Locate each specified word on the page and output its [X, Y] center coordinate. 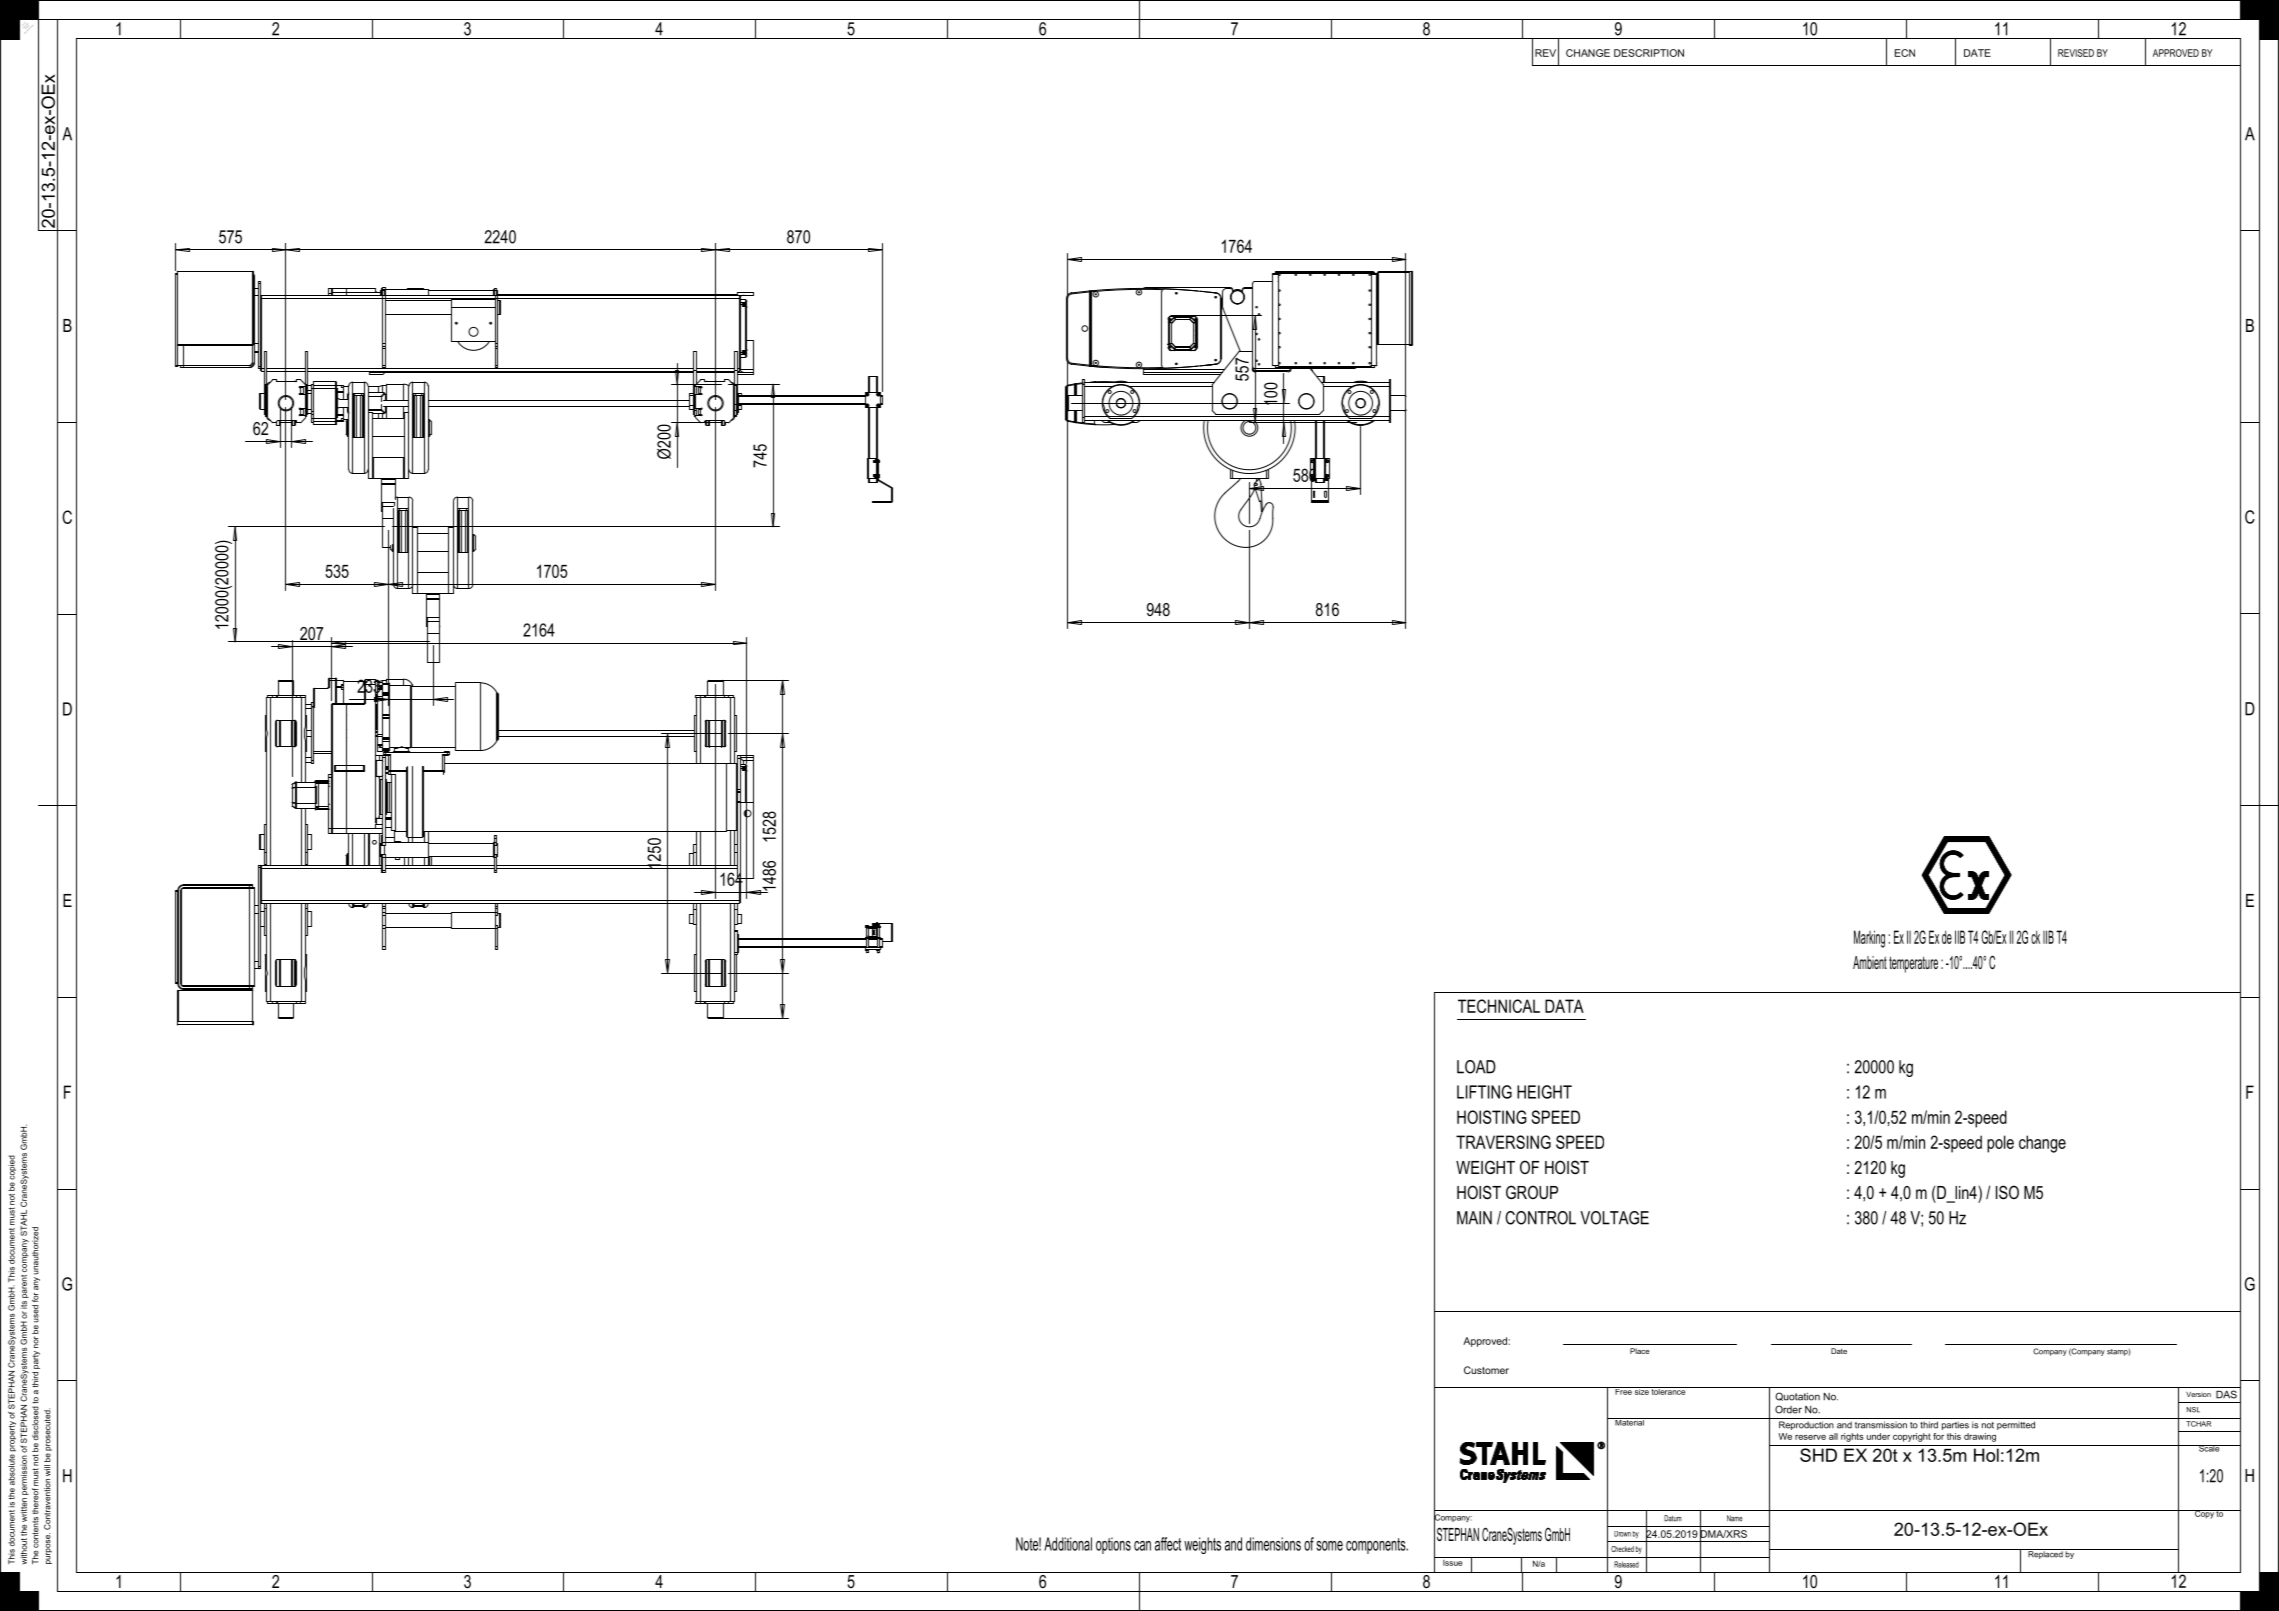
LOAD [1476, 1067]
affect [1168, 1544]
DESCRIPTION [1649, 53]
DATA [1564, 1006]
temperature [1913, 964]
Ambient [1870, 962]
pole [2000, 1144]
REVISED [2076, 53]
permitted [2016, 1425]
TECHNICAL [1499, 1006]
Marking [1869, 939]
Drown [1622, 1534]
